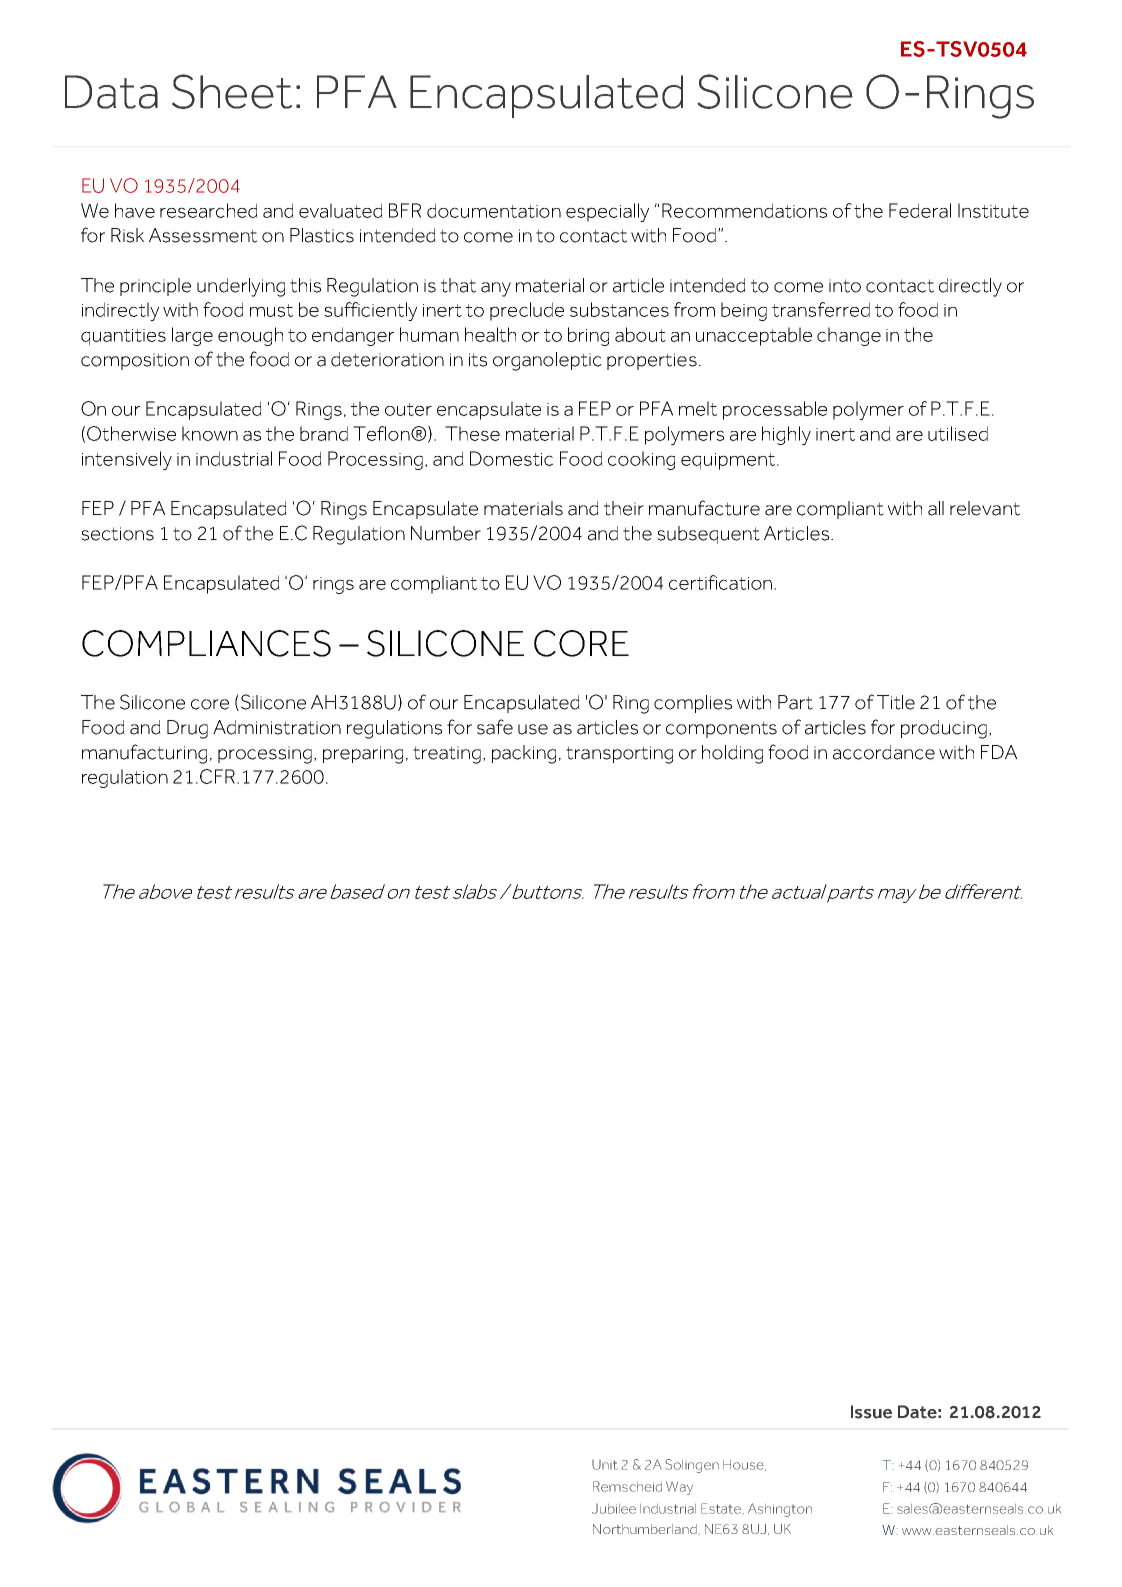 This document has width=1122, height=1587. Describe the element at coordinates (871, 1412) in the document. I see `Issue` at that location.
